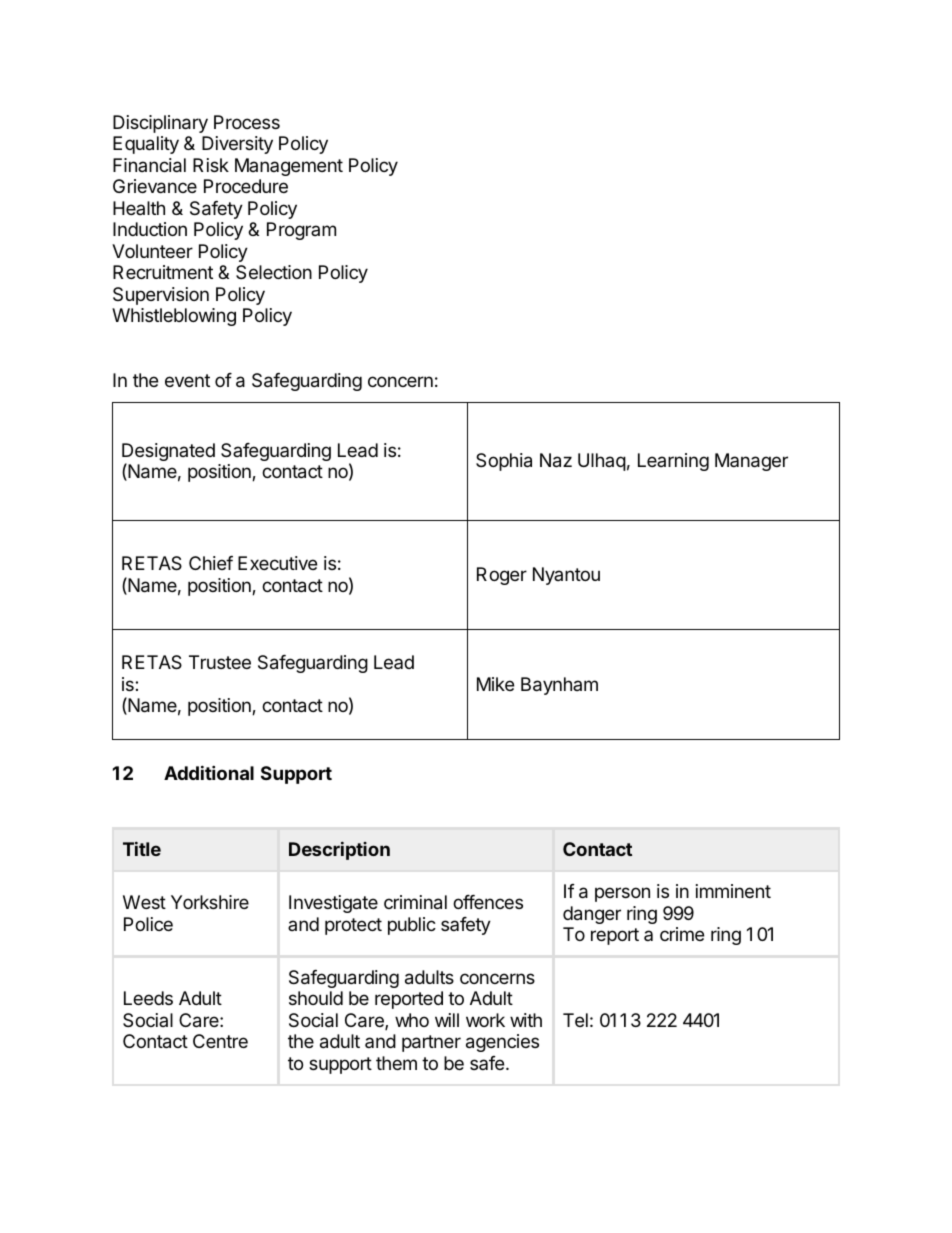 The height and width of the image is (1233, 952). Describe the element at coordinates (289, 167) in the image. I see `Management` at that location.
